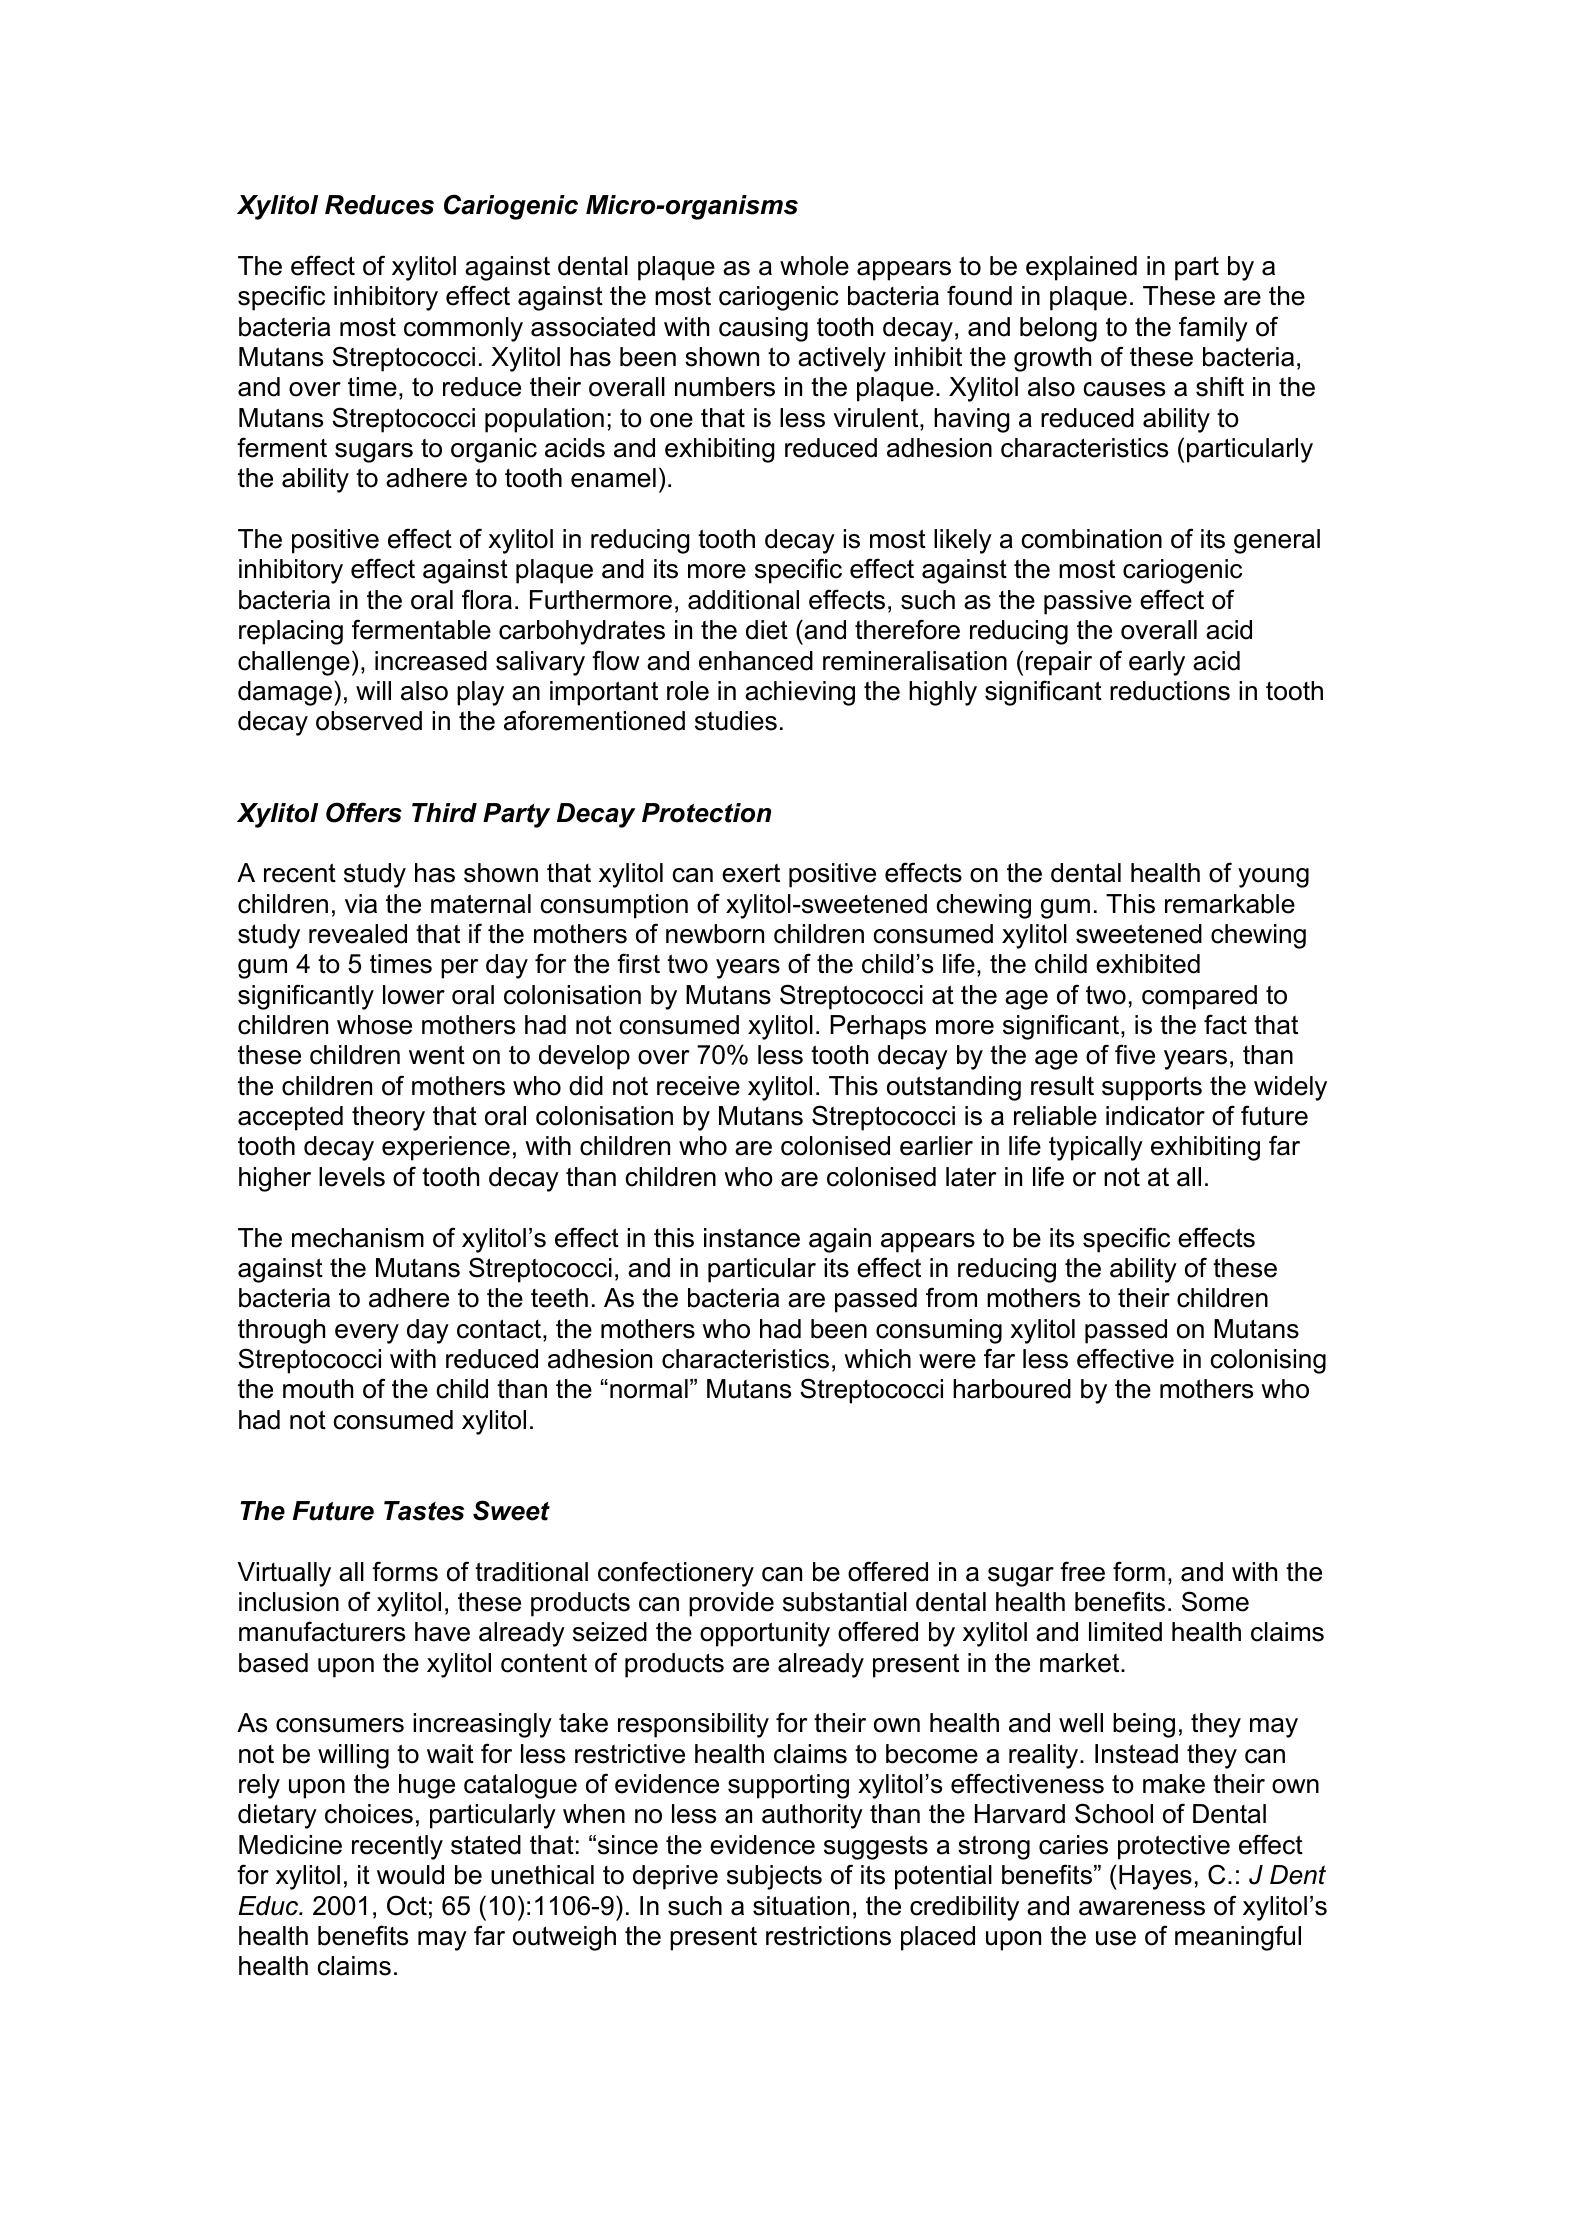 The height and width of the screenshot is (2224, 1571). I want to click on family, so click(1213, 329).
